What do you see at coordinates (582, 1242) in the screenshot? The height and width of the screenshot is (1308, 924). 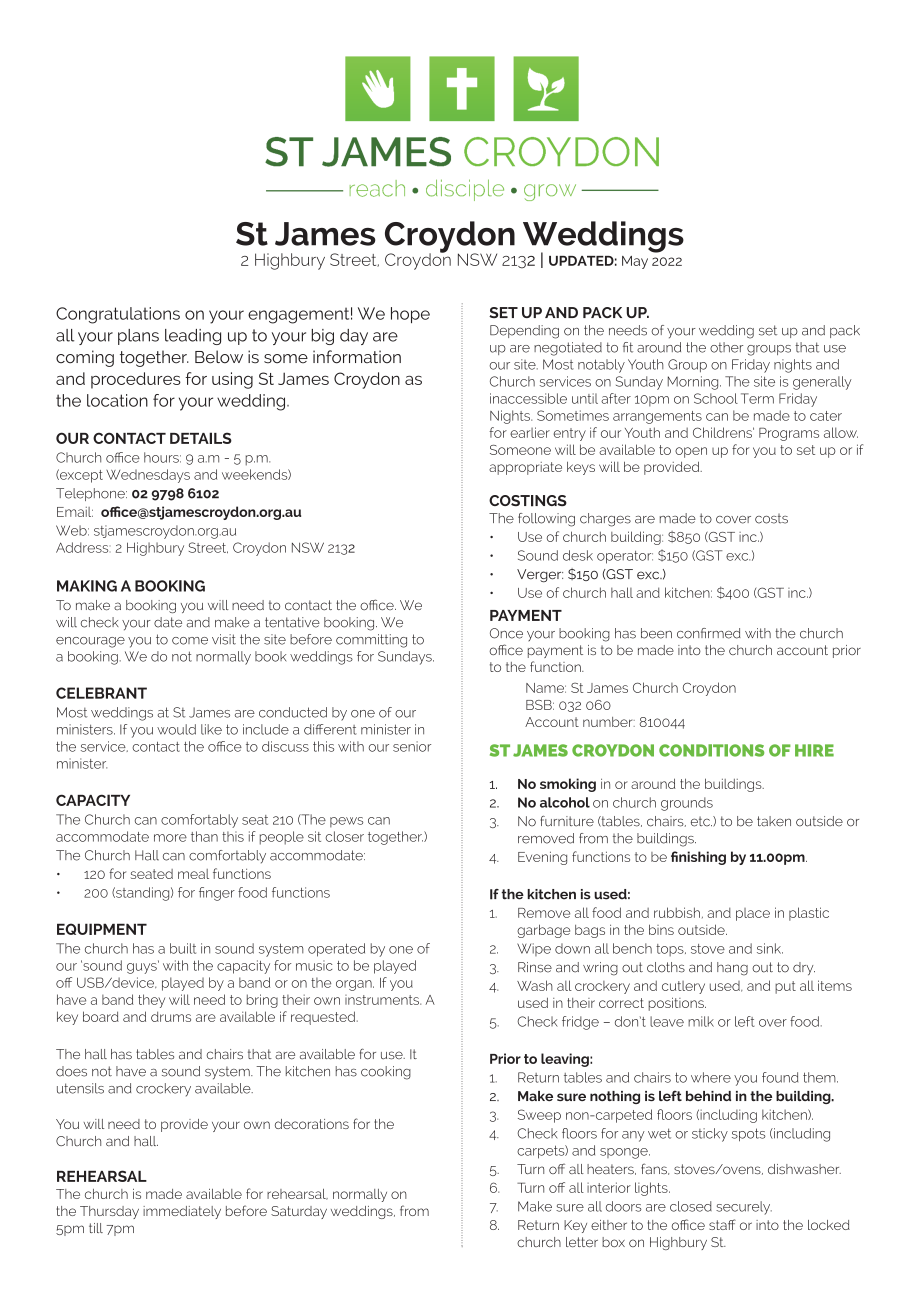 I see `letter` at bounding box center [582, 1242].
